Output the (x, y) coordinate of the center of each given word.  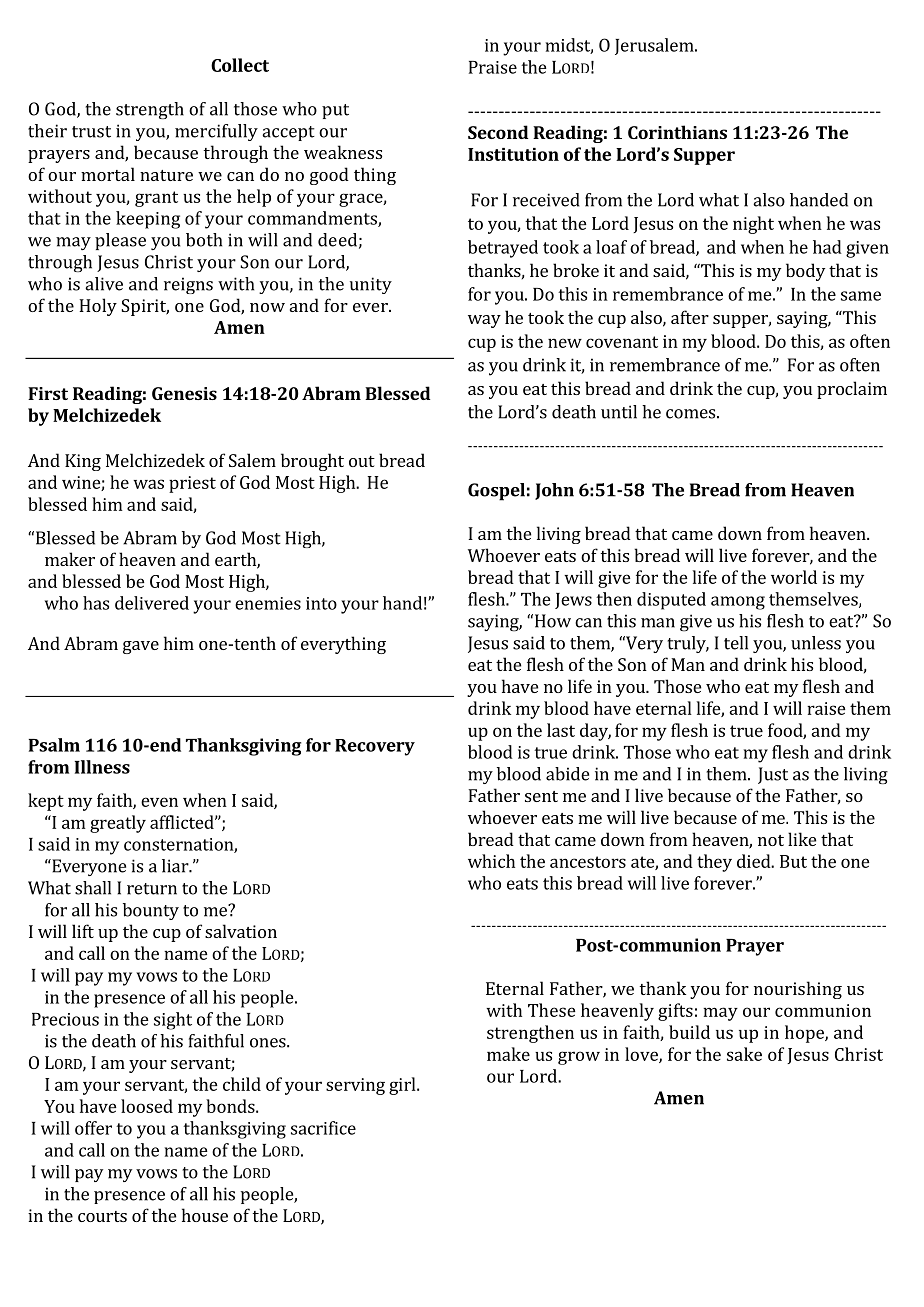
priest (192, 484)
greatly (118, 824)
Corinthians (677, 132)
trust (91, 132)
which (491, 861)
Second (498, 132)
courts (102, 1216)
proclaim (852, 390)
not (771, 840)
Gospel (496, 492)
